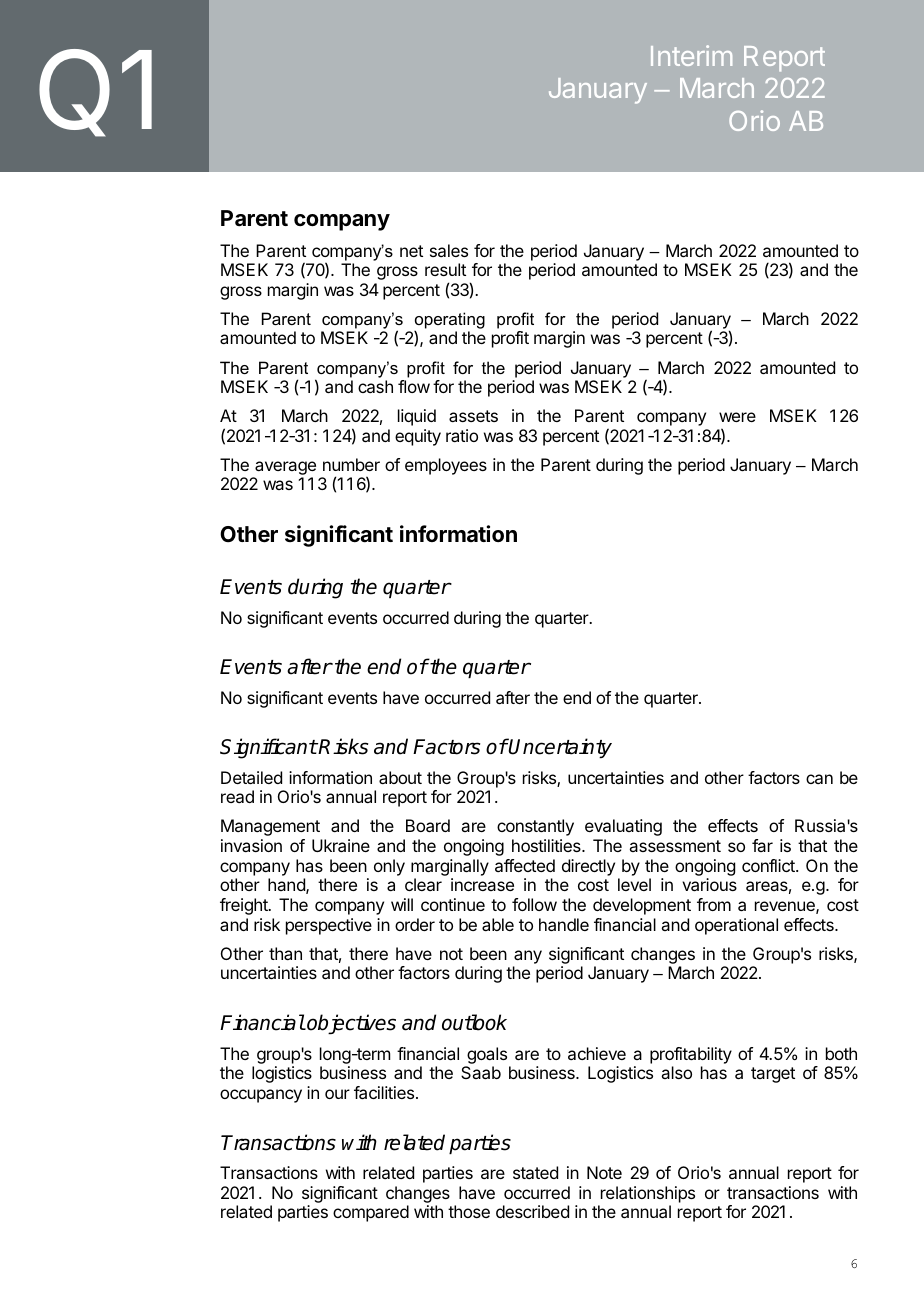  What do you see at coordinates (371, 1213) in the screenshot?
I see `compared` at bounding box center [371, 1213].
